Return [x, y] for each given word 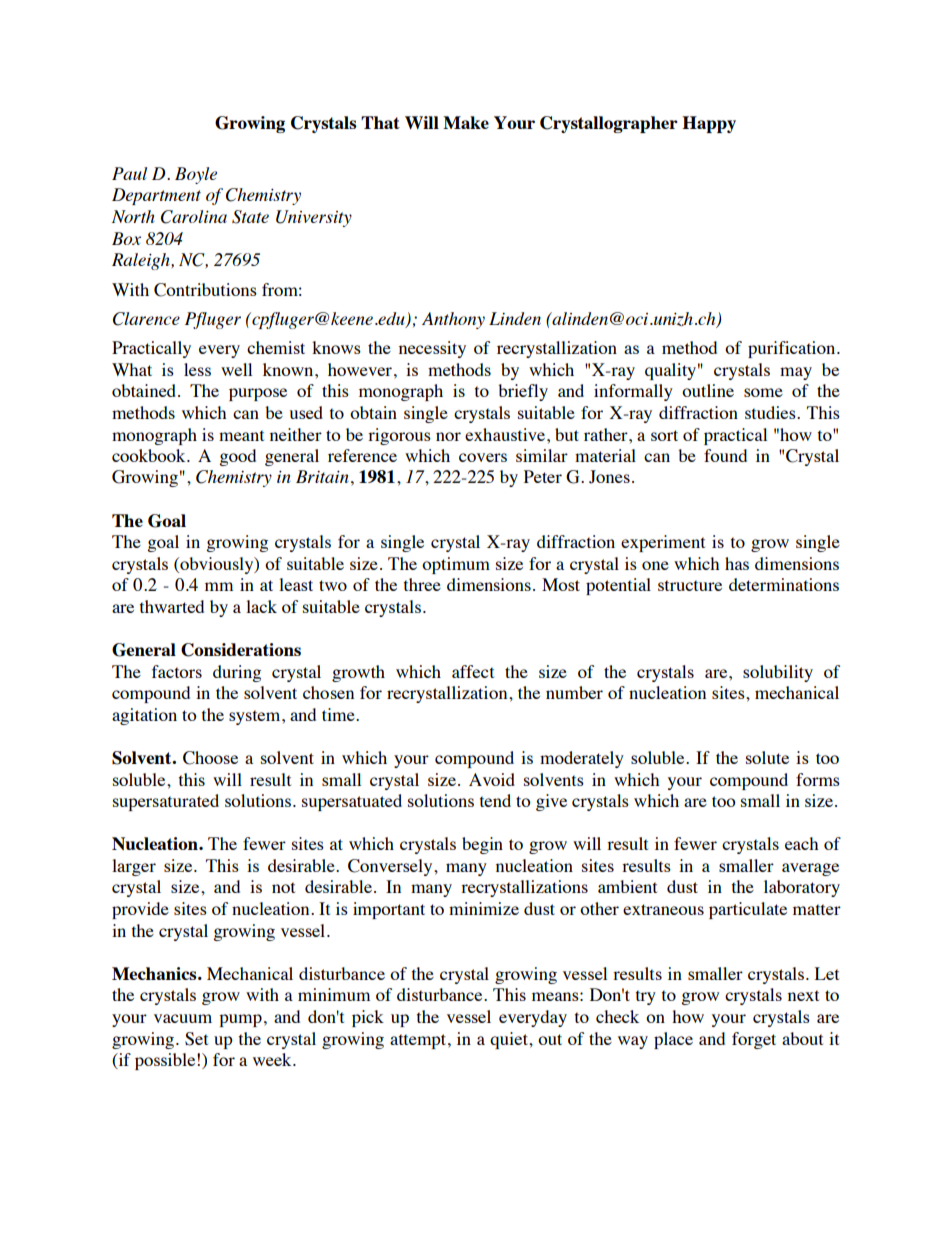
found [725, 455]
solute [767, 757]
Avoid [492, 779]
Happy [709, 124]
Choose [210, 758]
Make [466, 122]
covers [483, 457]
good [237, 457]
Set [196, 1039]
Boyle [196, 175]
